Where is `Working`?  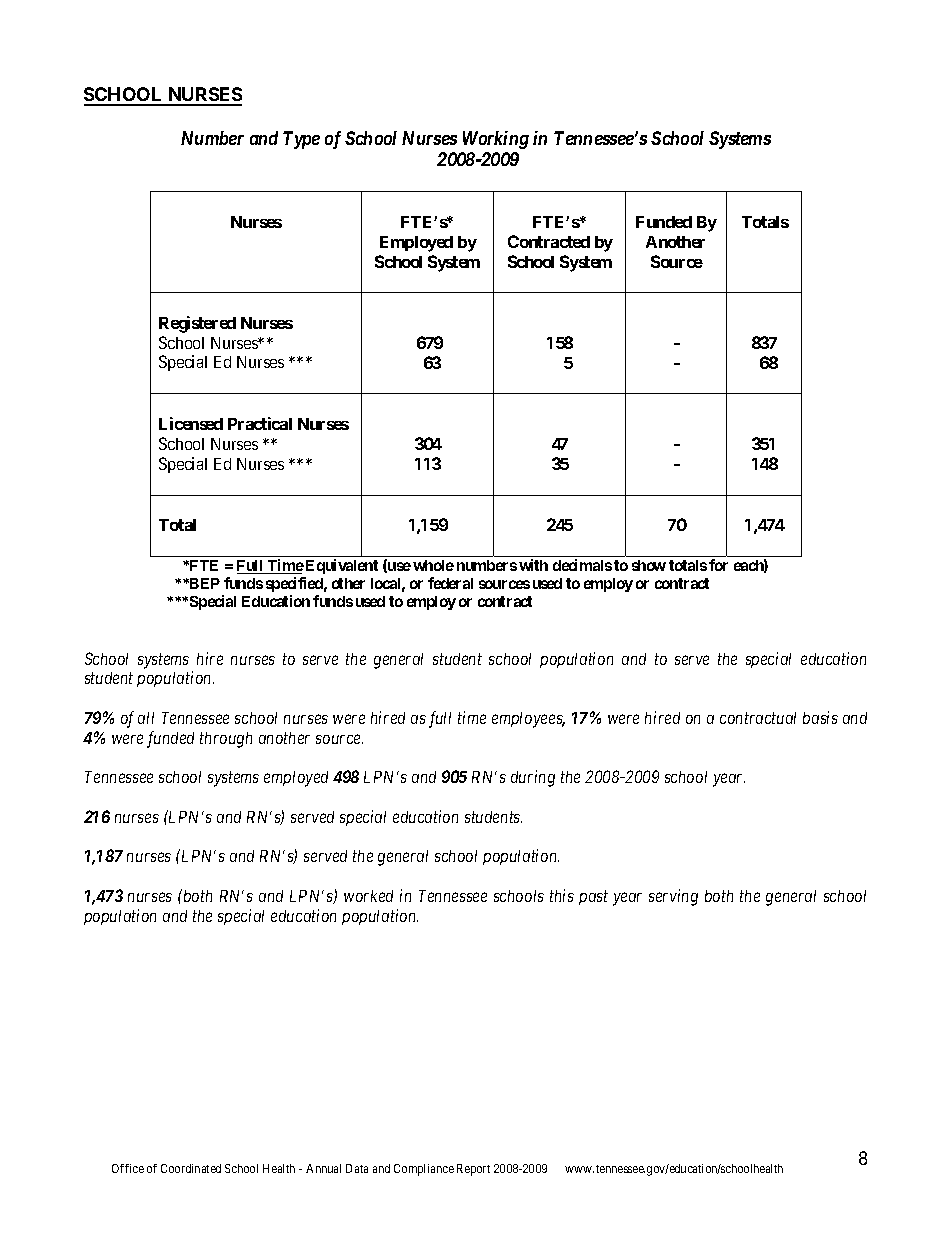 Working is located at coordinates (496, 140).
